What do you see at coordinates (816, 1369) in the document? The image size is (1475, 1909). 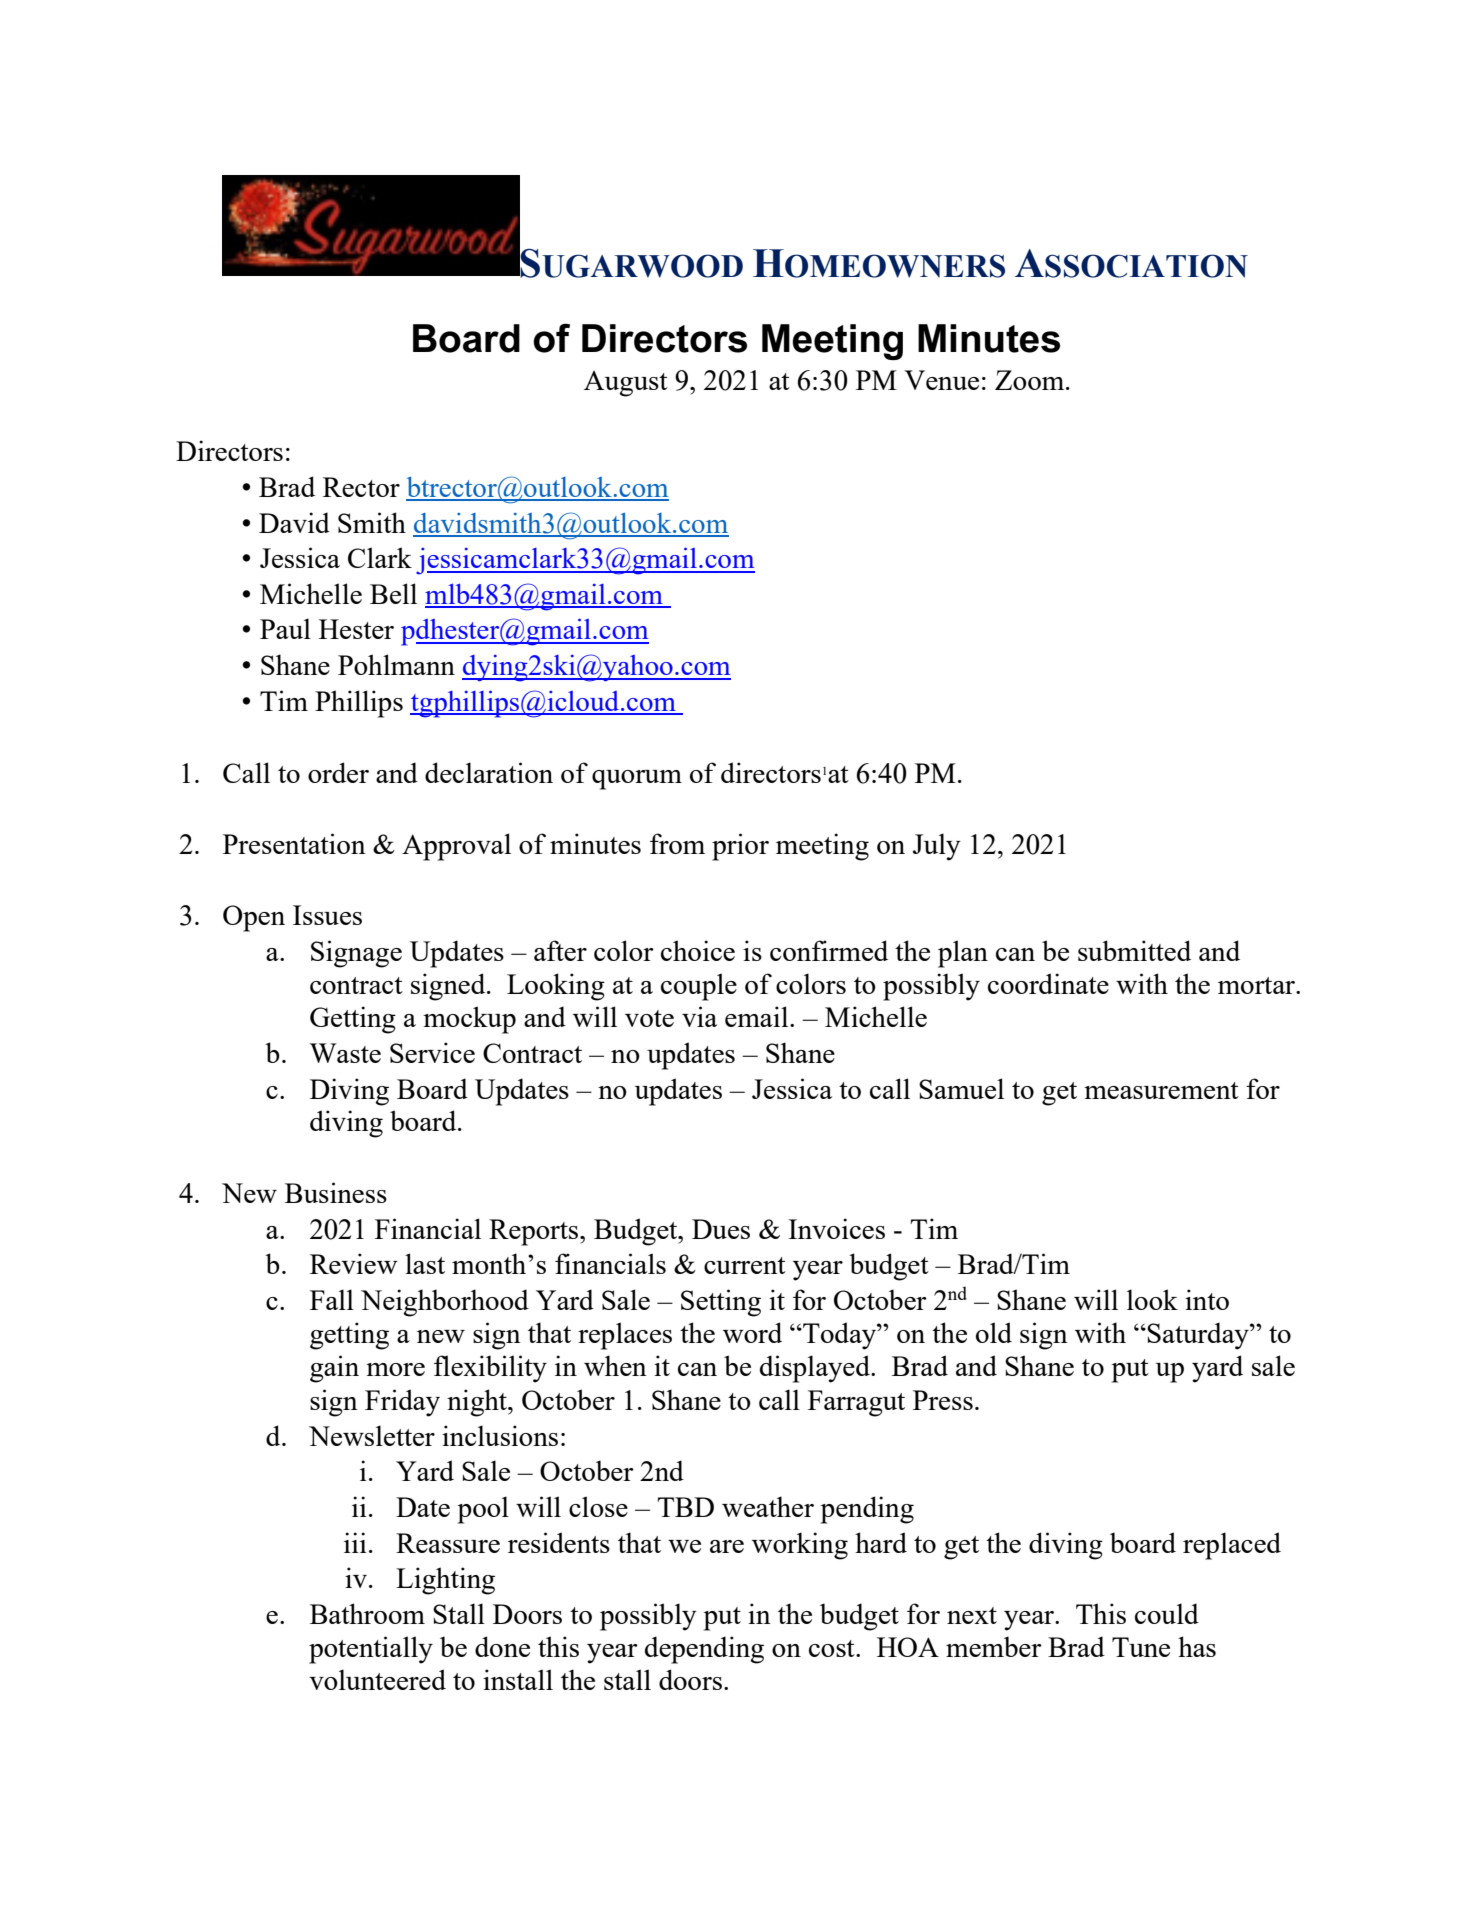 I see `displayed` at bounding box center [816, 1369].
